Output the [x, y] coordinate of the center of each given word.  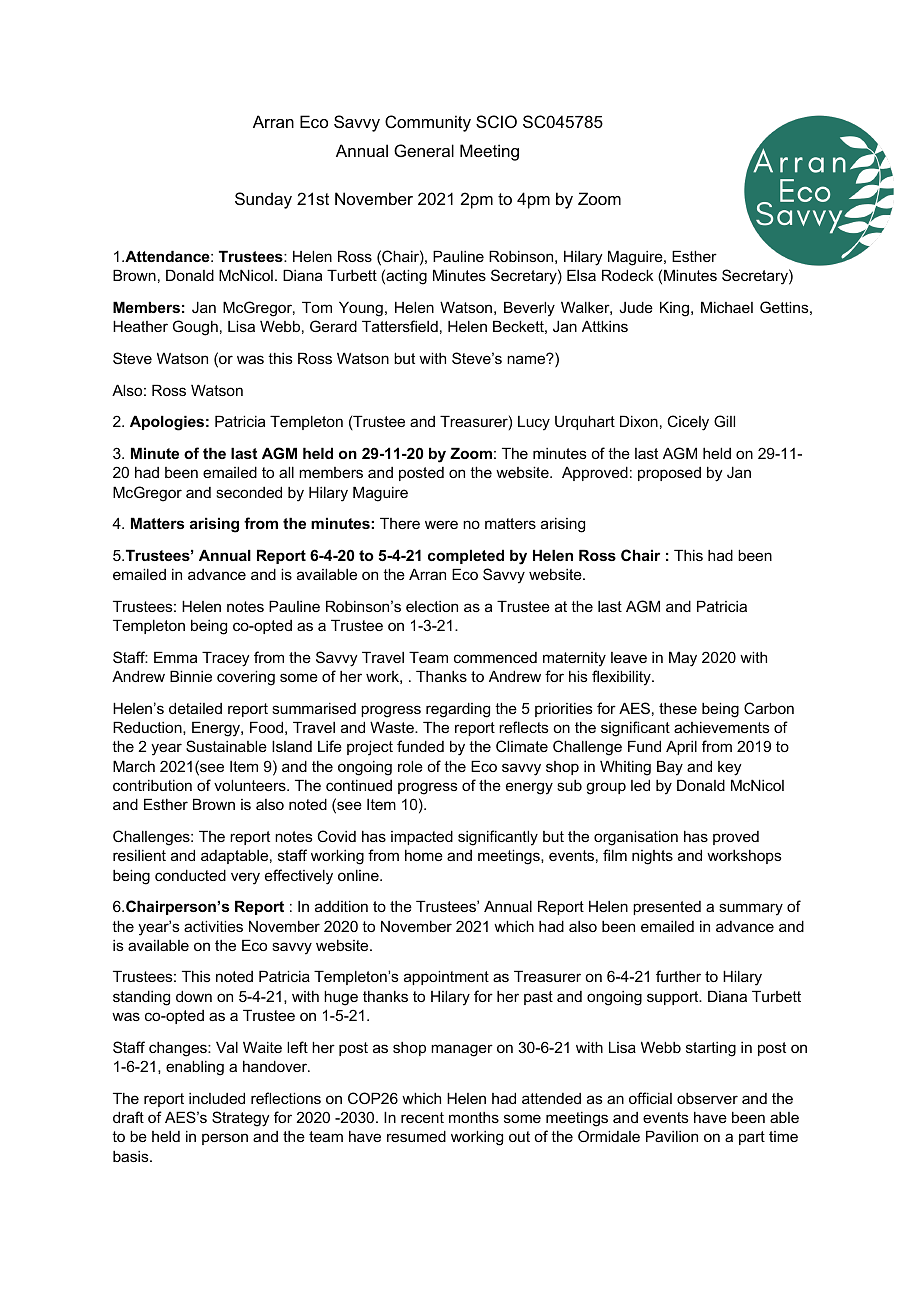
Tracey [226, 659]
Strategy [241, 1119]
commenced [495, 657]
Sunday [263, 200]
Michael [727, 307]
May [683, 659]
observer [707, 1098]
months [474, 1117]
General [424, 150]
